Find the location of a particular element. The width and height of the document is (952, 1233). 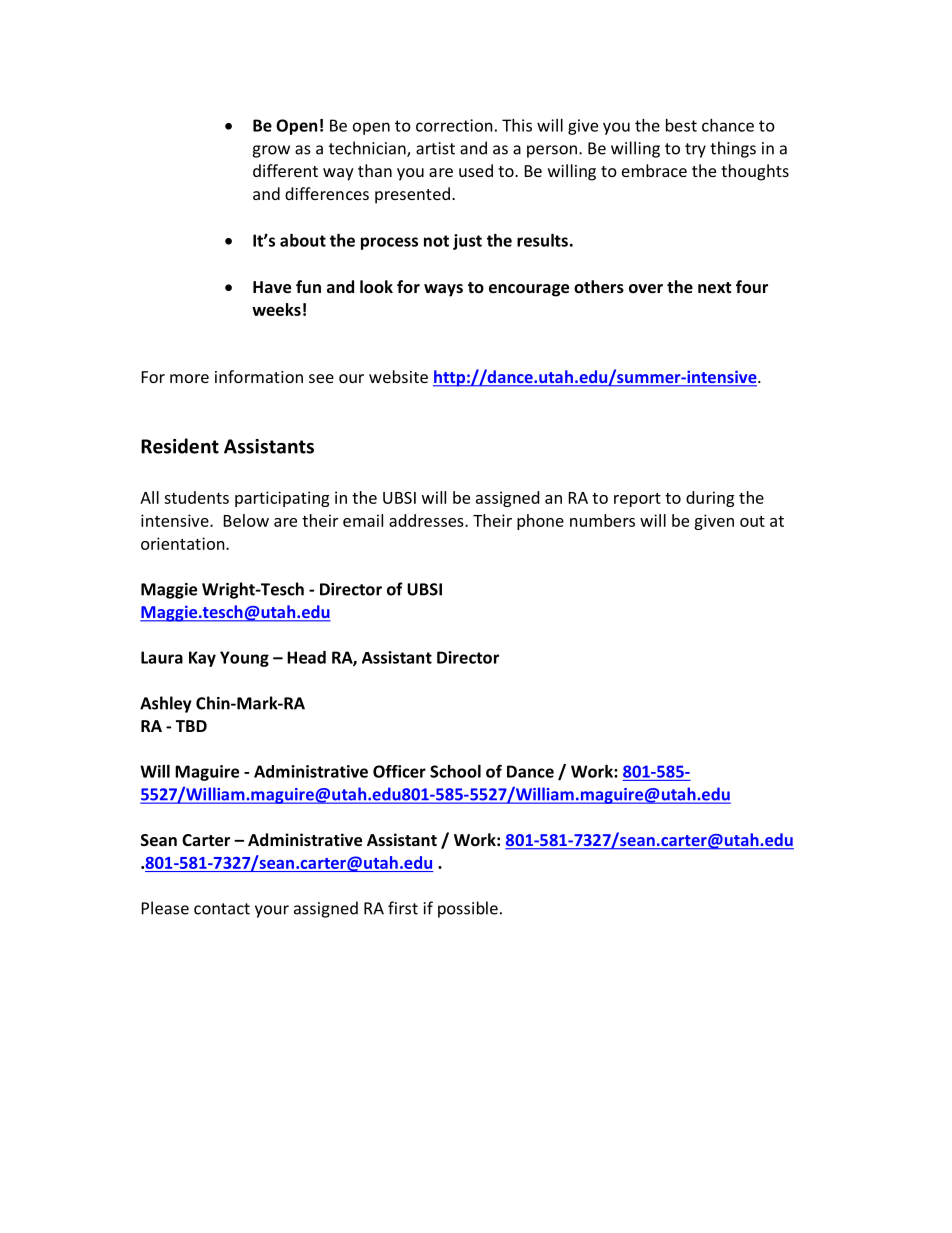

addresses is located at coordinates (427, 520).
